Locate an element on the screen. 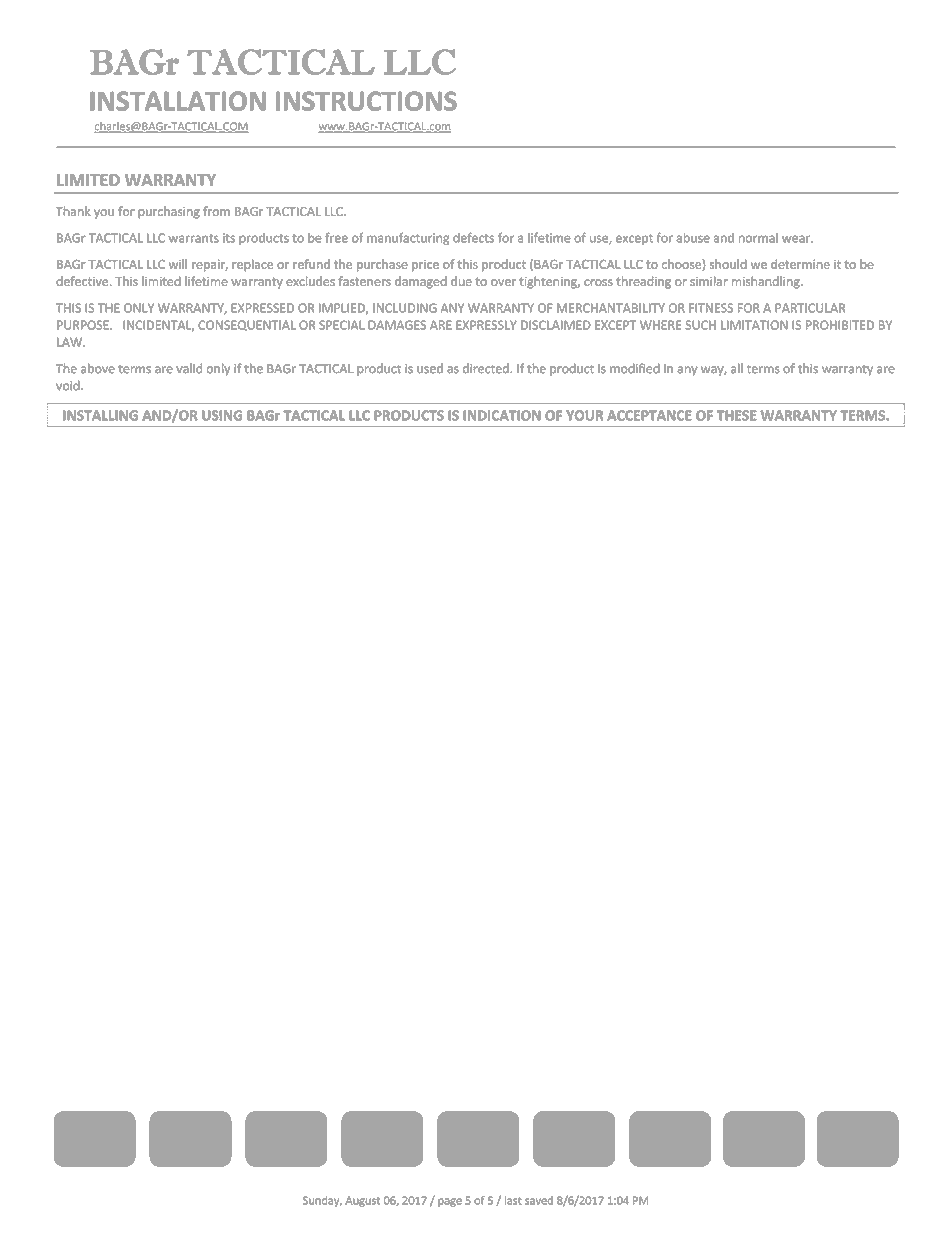 The width and height of the screenshot is (952, 1233). INSTALLATION is located at coordinates (178, 101).
